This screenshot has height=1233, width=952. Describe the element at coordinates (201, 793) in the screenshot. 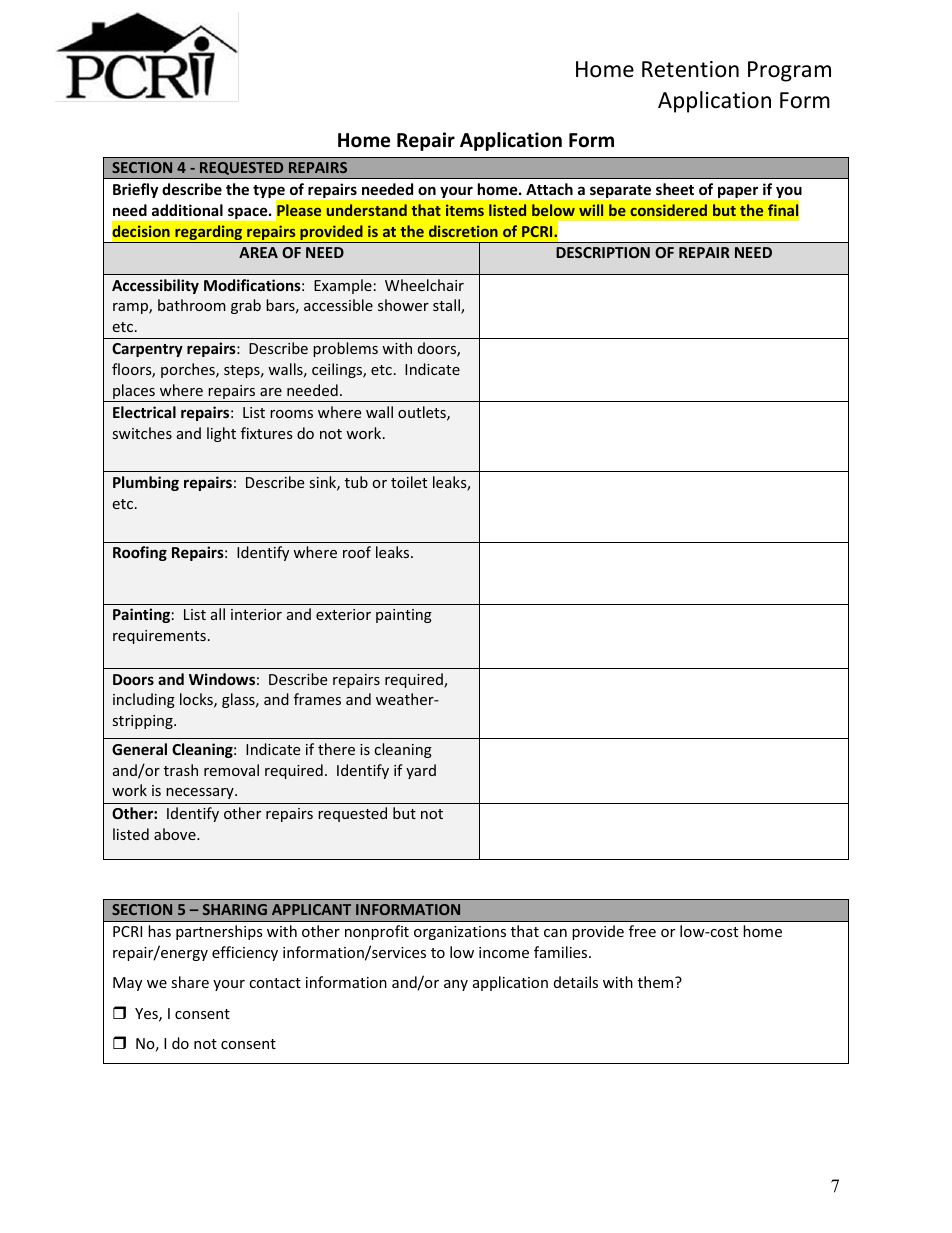

I see `necessary` at that location.
